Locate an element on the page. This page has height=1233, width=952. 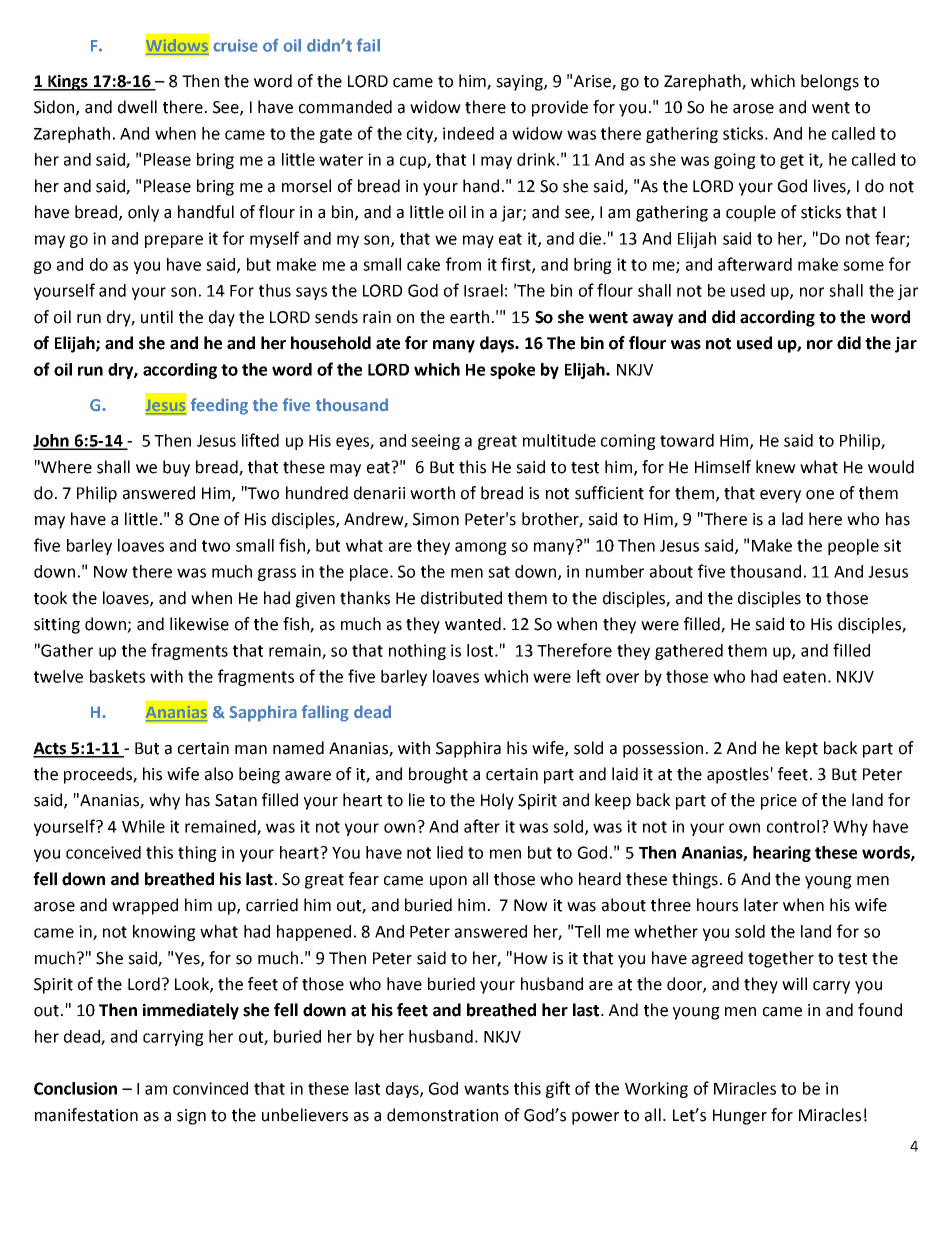
lied is located at coordinates (450, 852).
